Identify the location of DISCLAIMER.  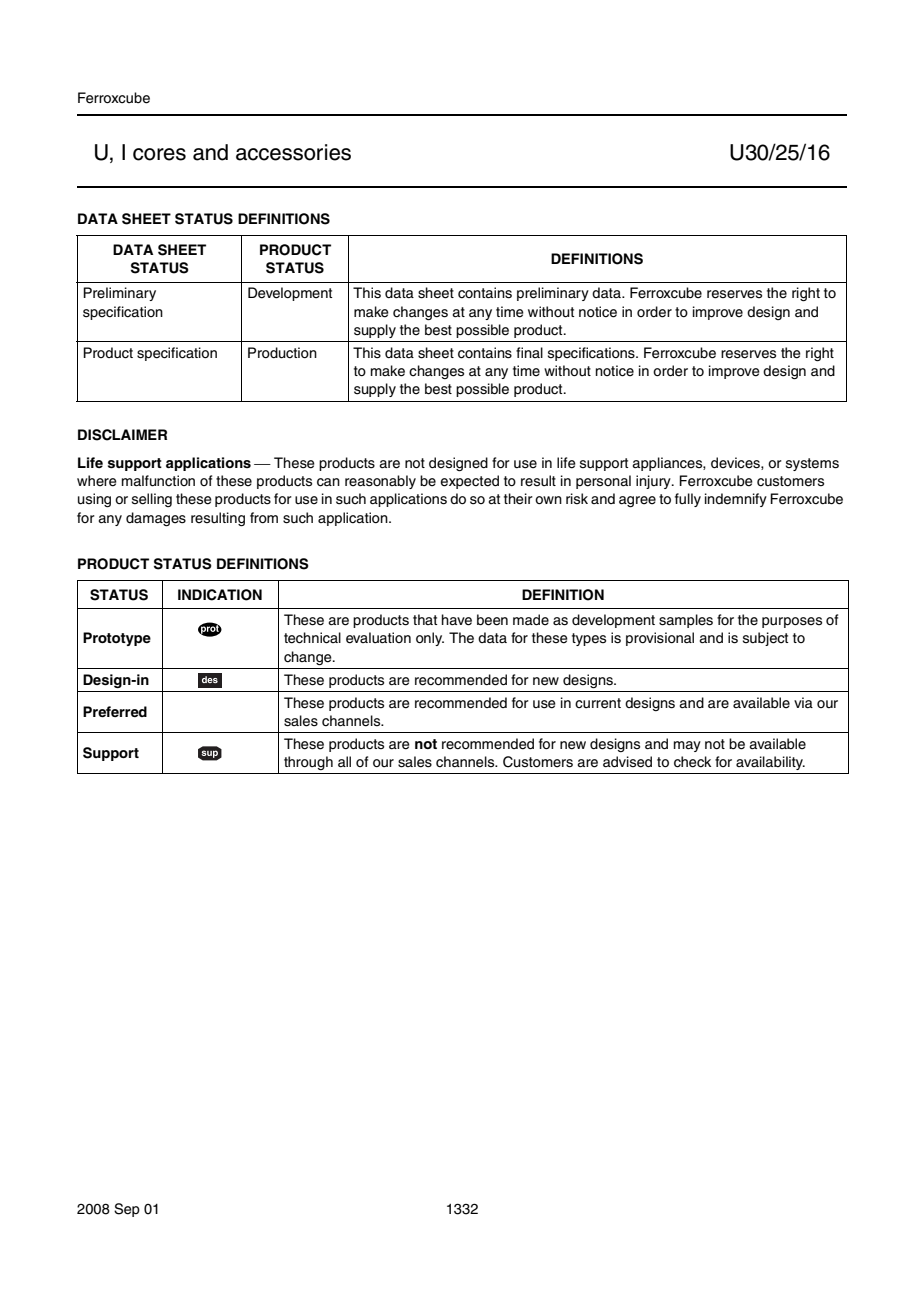
(122, 435).
